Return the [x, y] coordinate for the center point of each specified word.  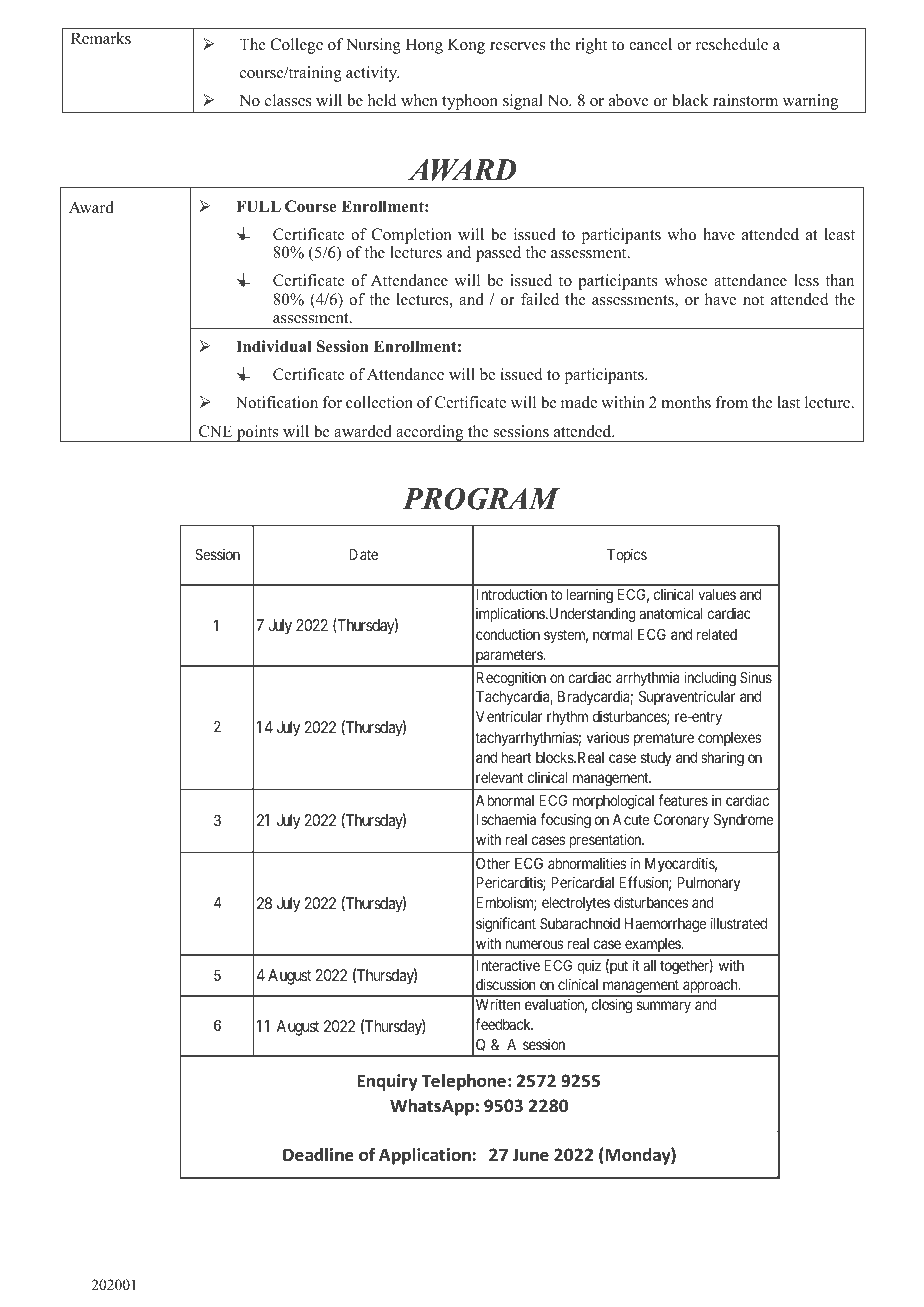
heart [517, 757]
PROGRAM [481, 499]
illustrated [739, 923]
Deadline [318, 1155]
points [257, 433]
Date [363, 554]
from [731, 402]
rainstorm [745, 100]
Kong [466, 46]
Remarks [101, 38]
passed [498, 254]
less [806, 280]
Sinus [756, 677]
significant [506, 925]
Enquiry [388, 1082]
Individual [274, 346]
